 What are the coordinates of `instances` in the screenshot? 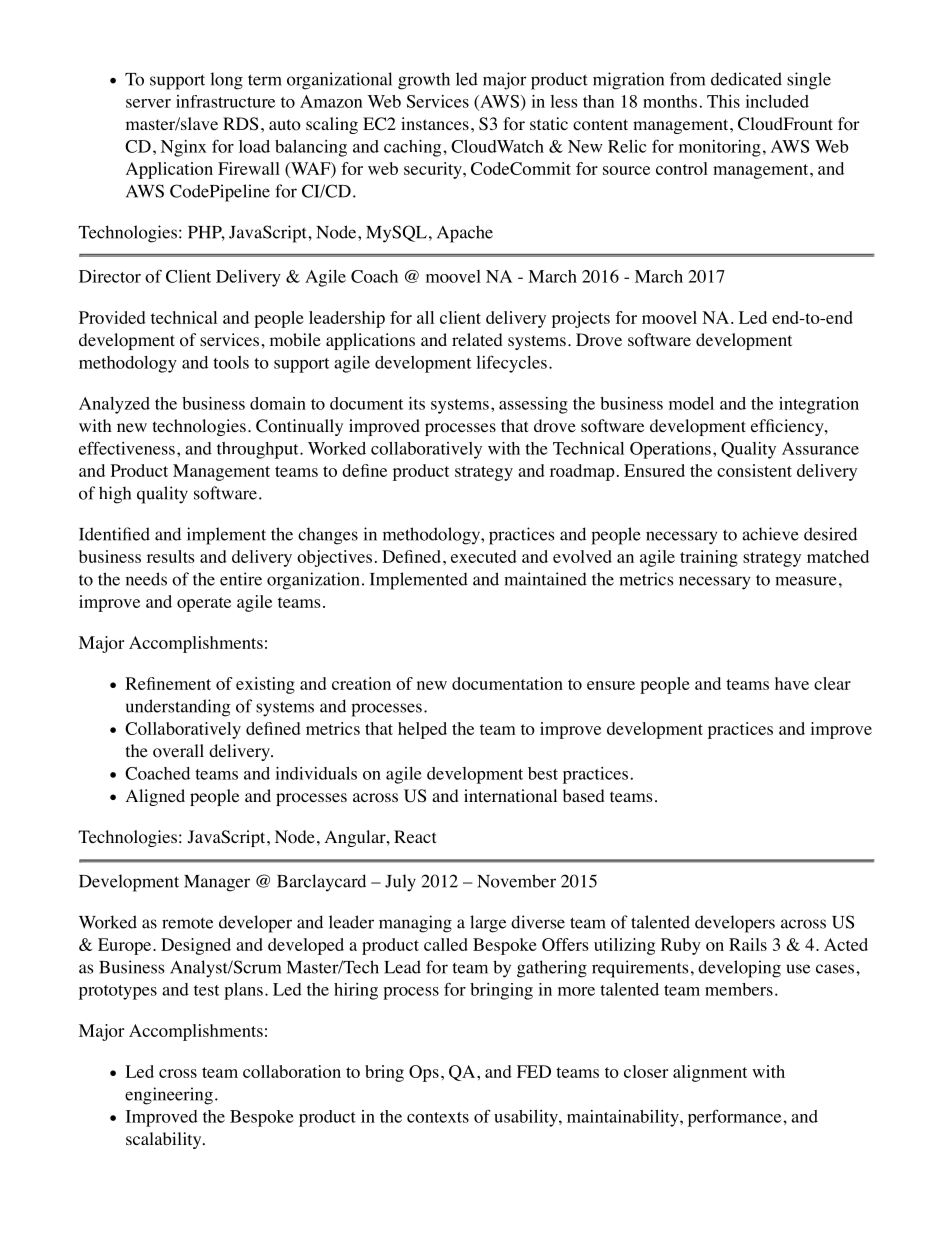 It's located at (435, 123).
